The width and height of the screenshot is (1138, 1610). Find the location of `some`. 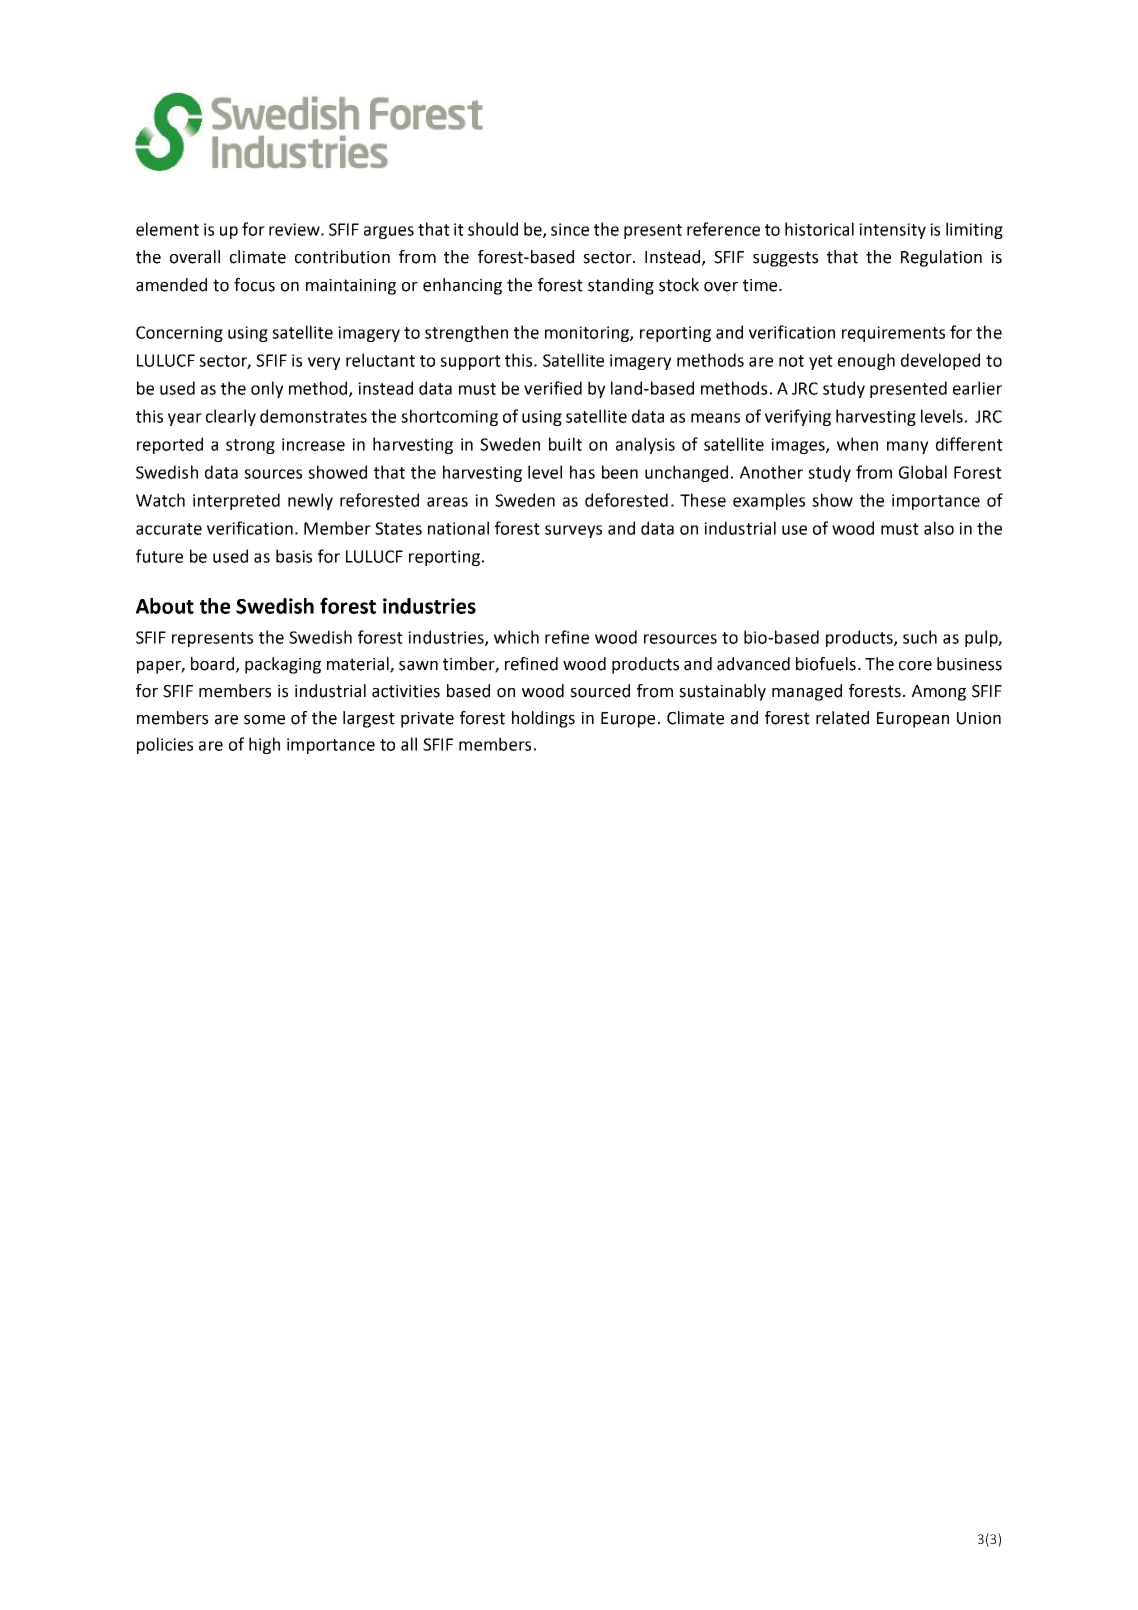

some is located at coordinates (264, 720).
